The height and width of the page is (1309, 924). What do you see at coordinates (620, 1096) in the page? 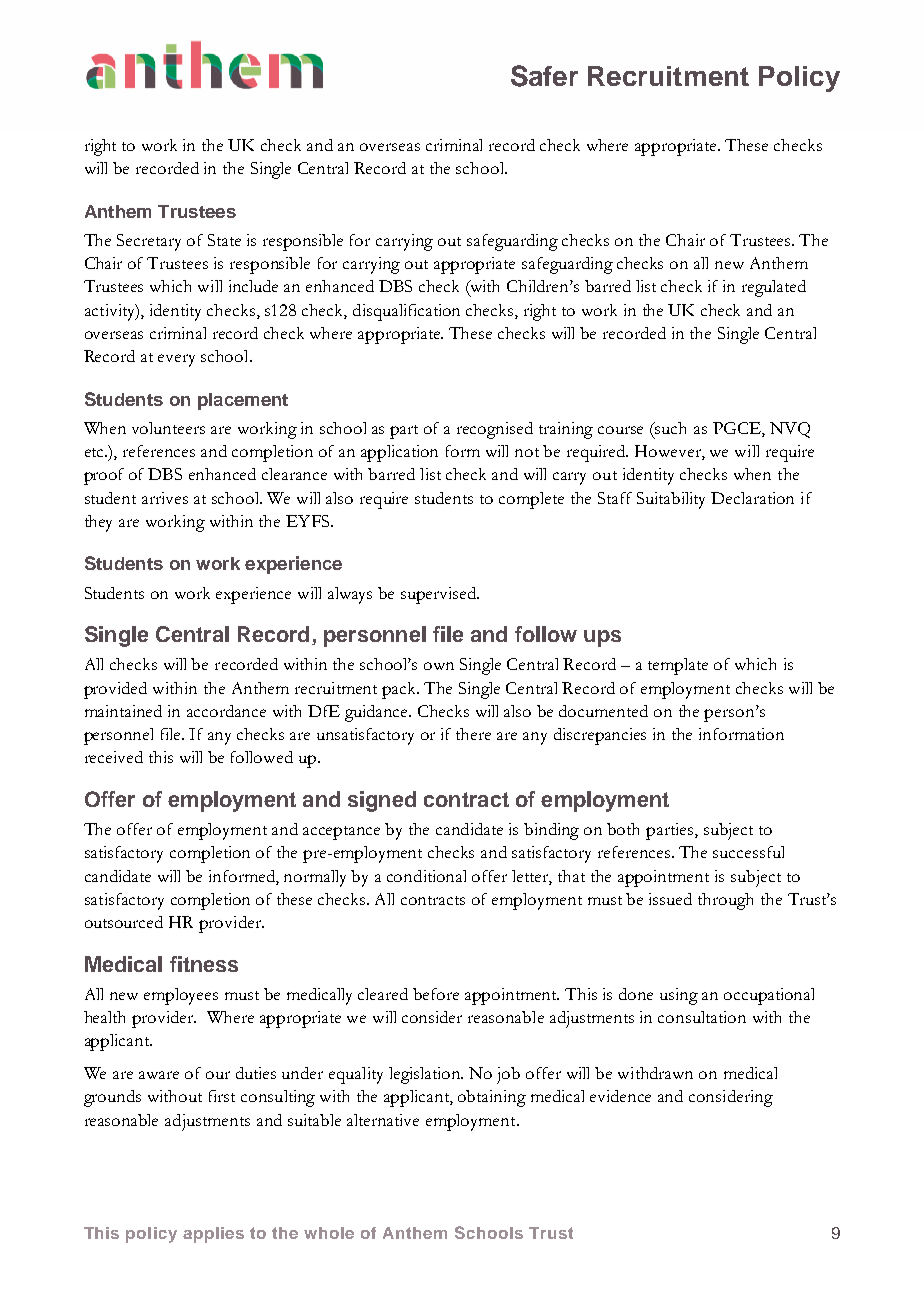
I see `evidence` at bounding box center [620, 1096].
